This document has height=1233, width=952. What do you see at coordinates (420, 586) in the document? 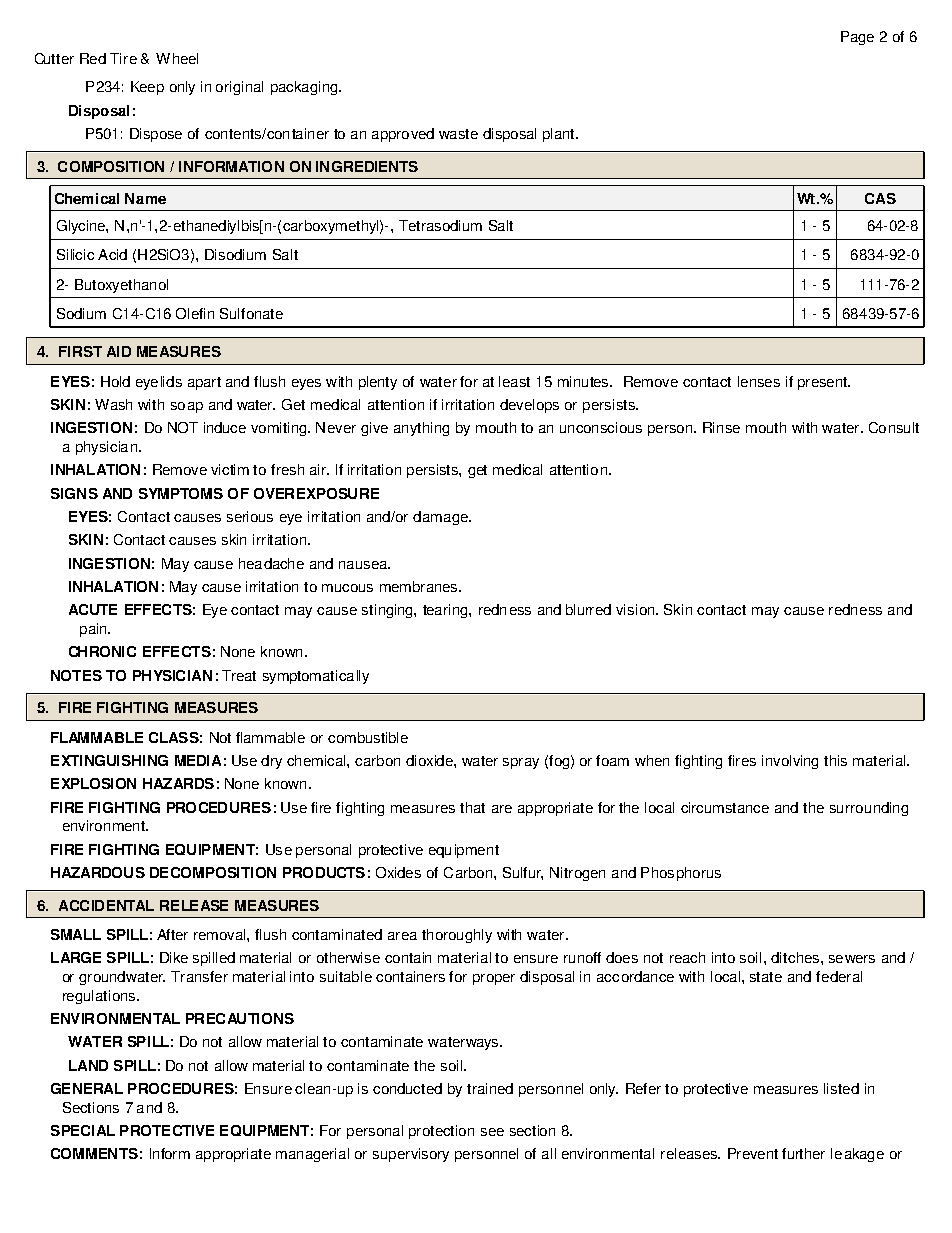
I see `membranes` at bounding box center [420, 586].
